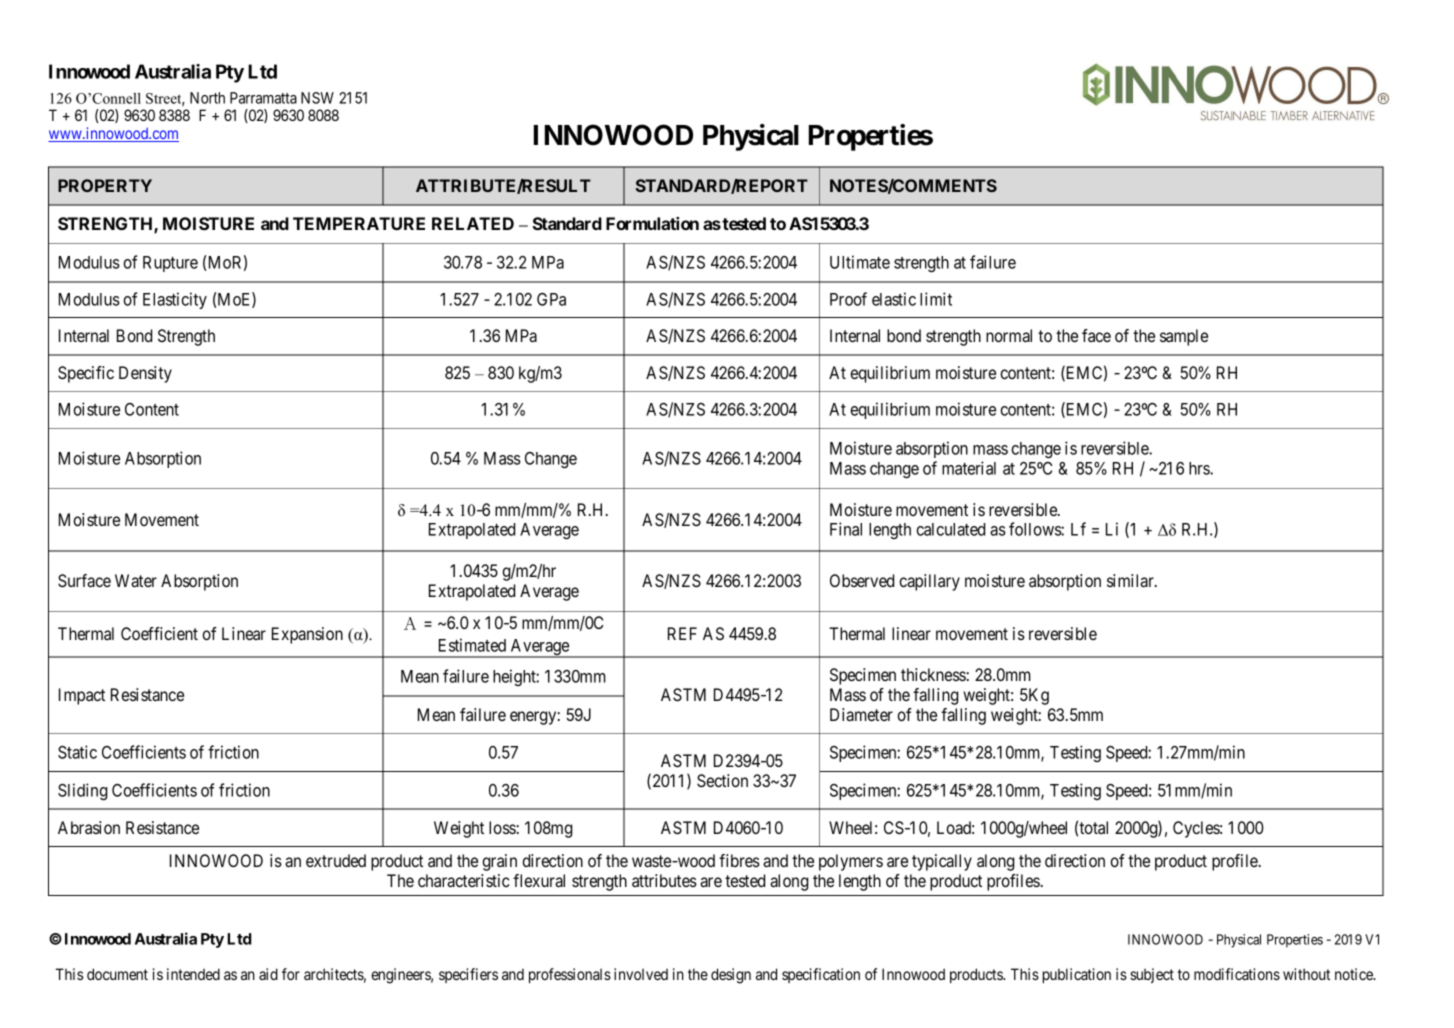 Image resolution: width=1454 pixels, height=1028 pixels. I want to click on Water, so click(136, 580).
